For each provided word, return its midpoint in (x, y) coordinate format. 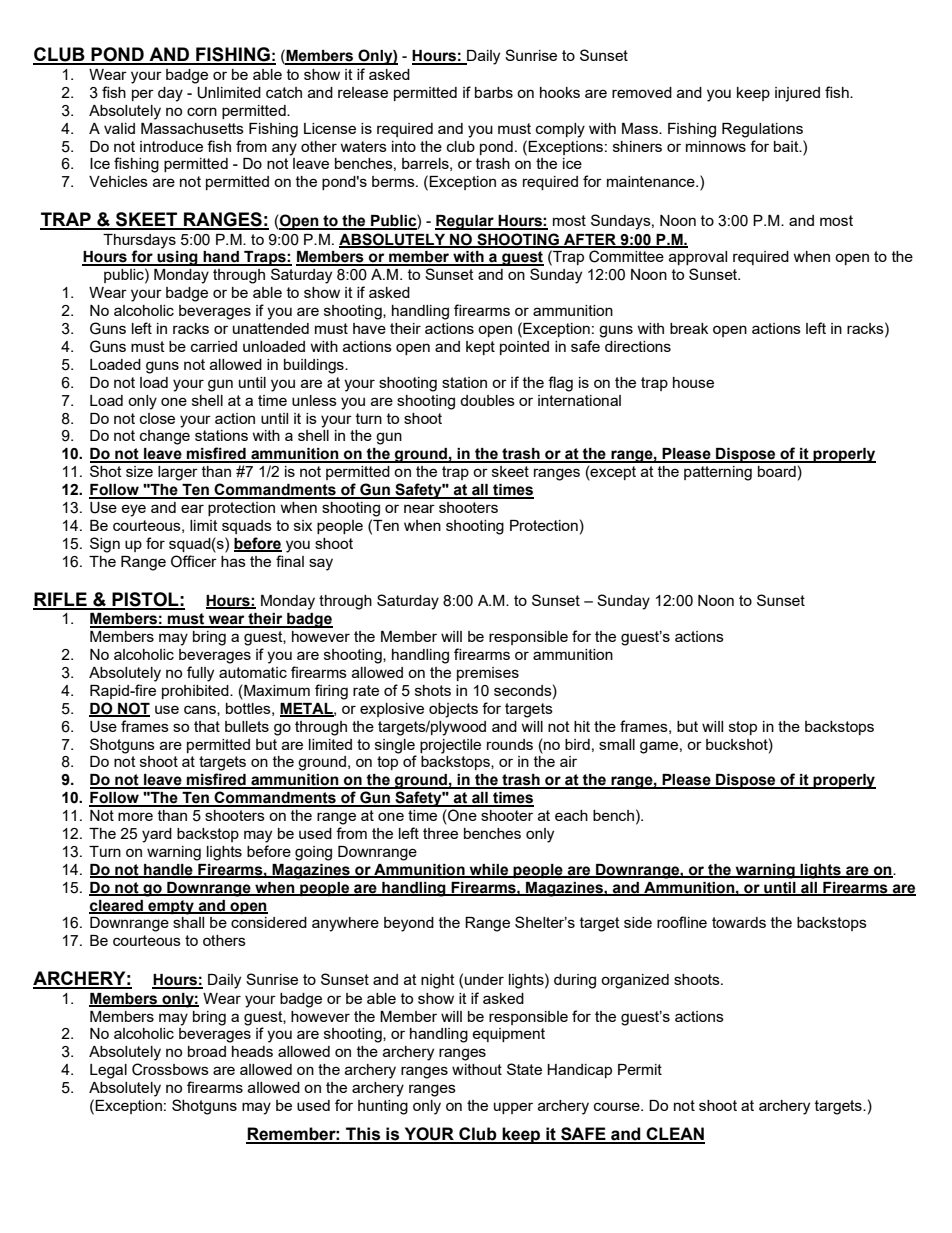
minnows (716, 146)
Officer (194, 561)
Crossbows (170, 1069)
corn (202, 111)
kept (480, 348)
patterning (718, 473)
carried (214, 346)
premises (488, 674)
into (404, 146)
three (440, 833)
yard (157, 835)
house (693, 382)
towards (739, 922)
